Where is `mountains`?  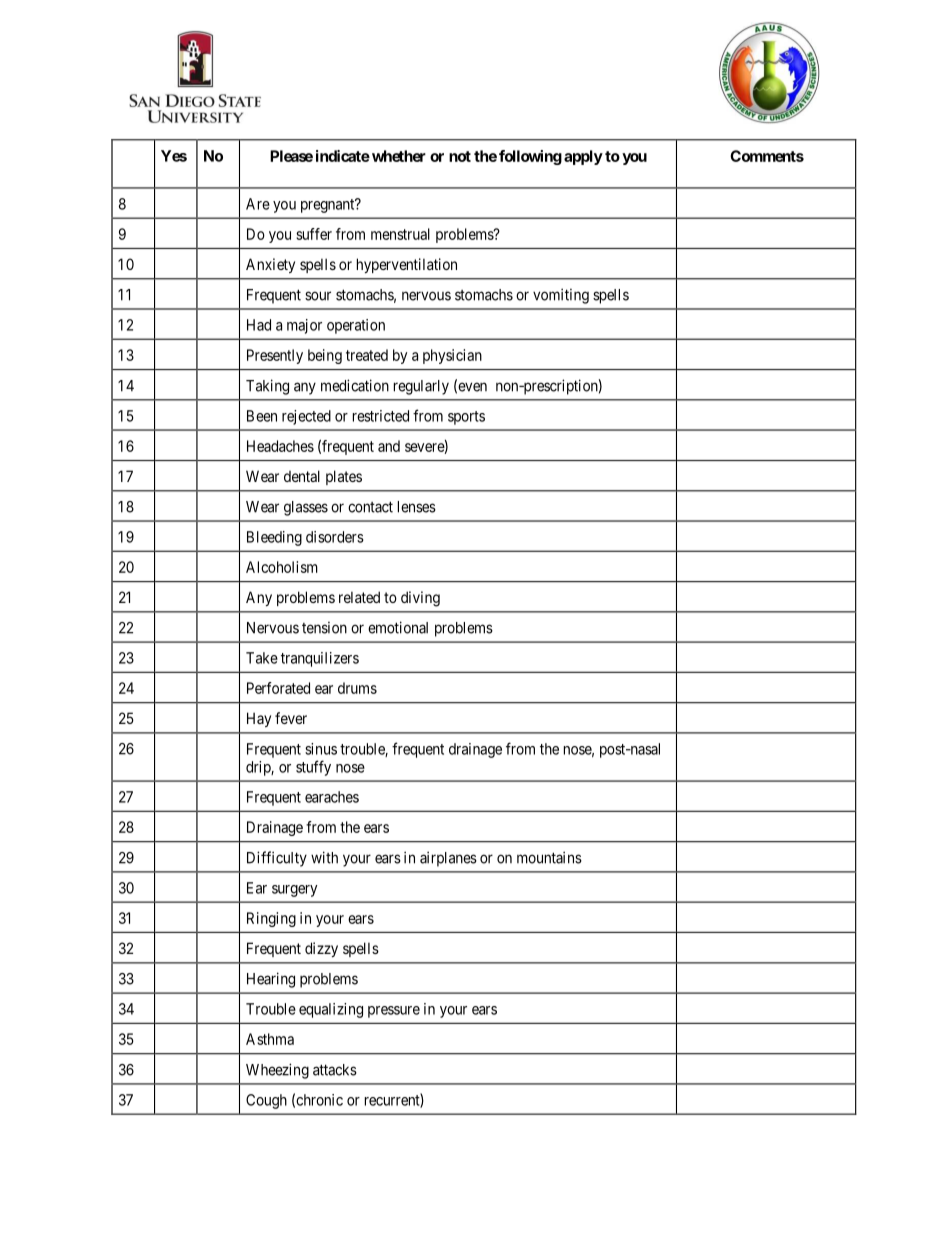 mountains is located at coordinates (549, 857).
